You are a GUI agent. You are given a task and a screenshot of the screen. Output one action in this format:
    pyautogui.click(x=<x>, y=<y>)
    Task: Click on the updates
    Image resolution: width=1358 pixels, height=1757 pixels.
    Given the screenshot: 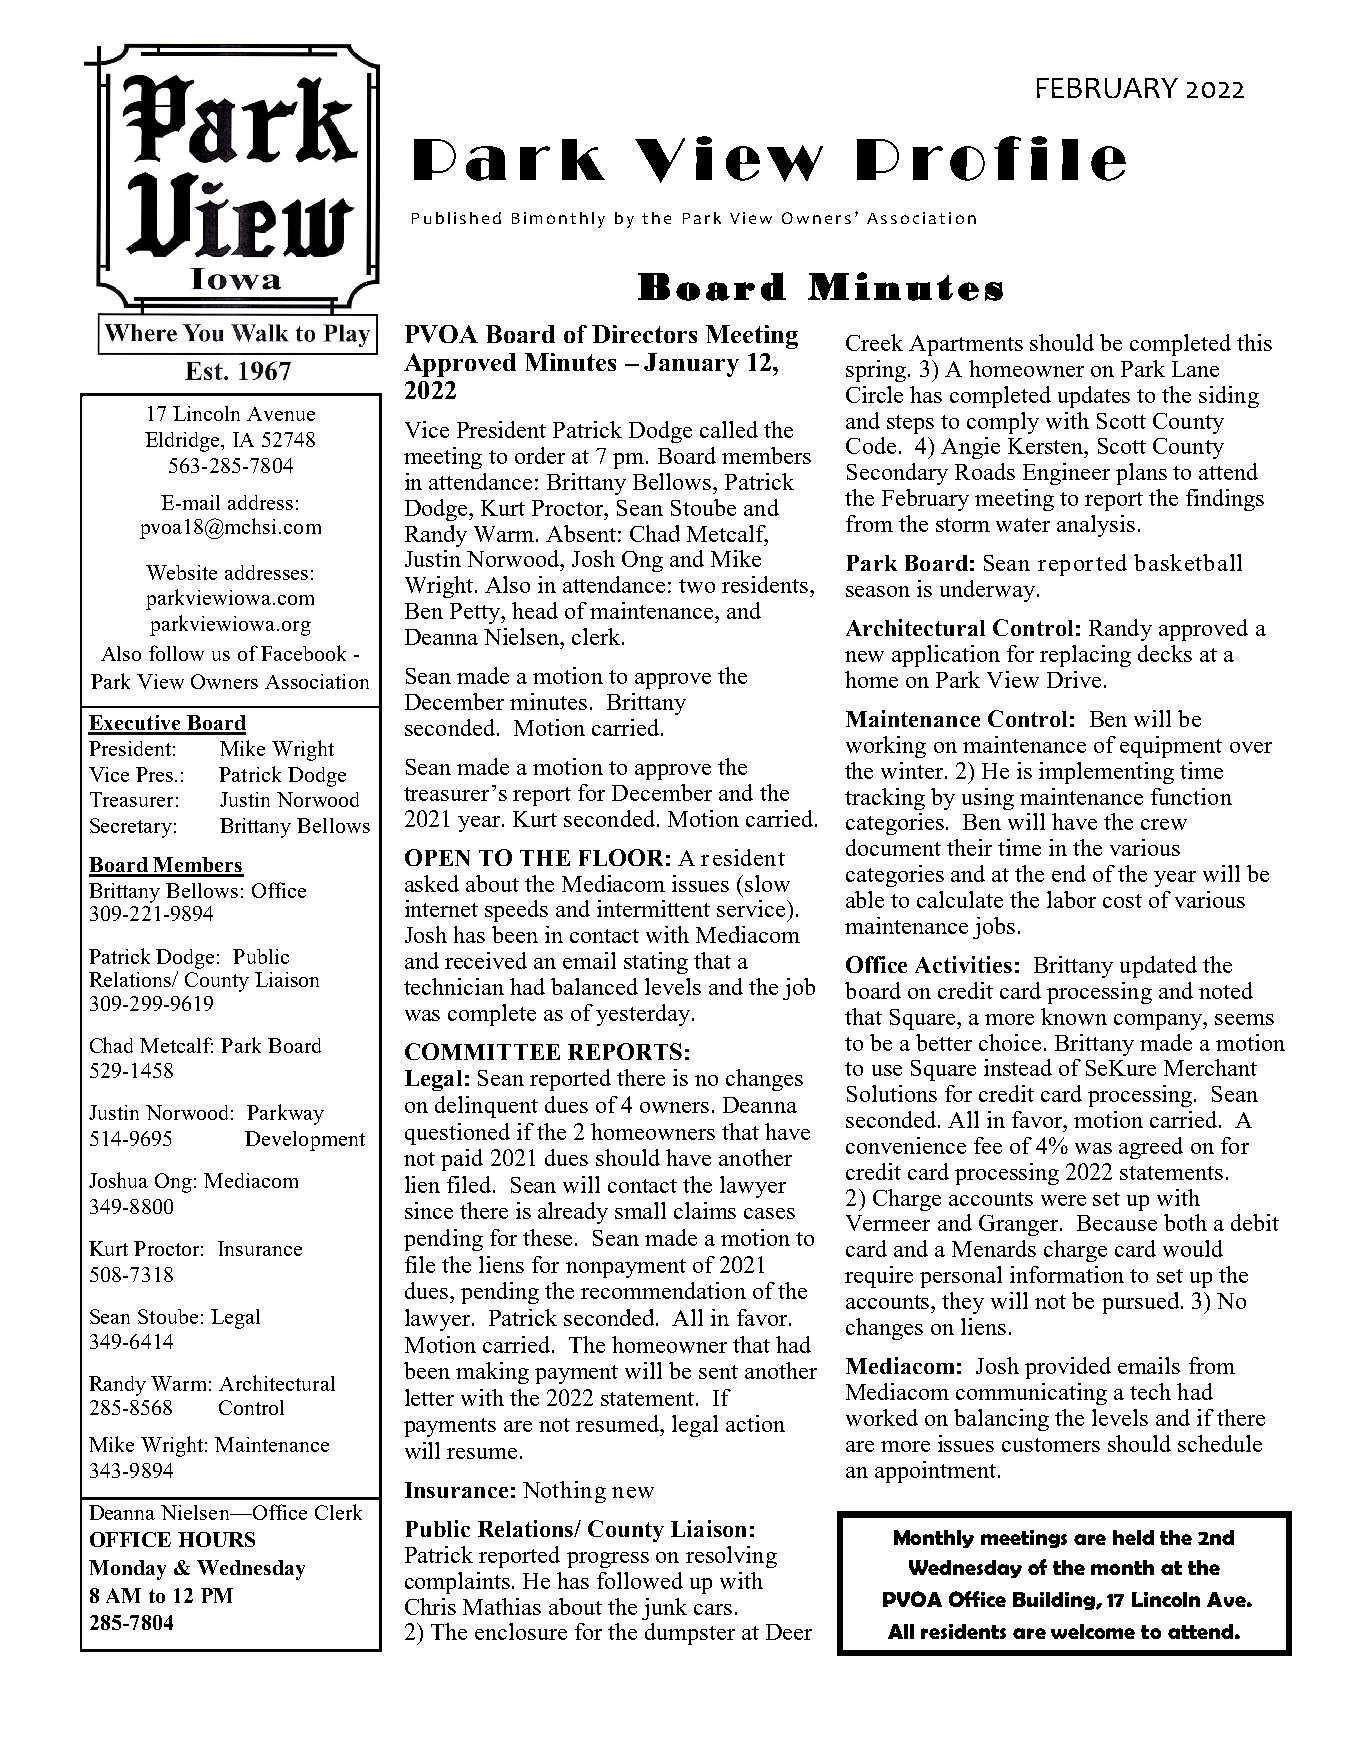 What is the action you would take?
    pyautogui.click(x=1094, y=397)
